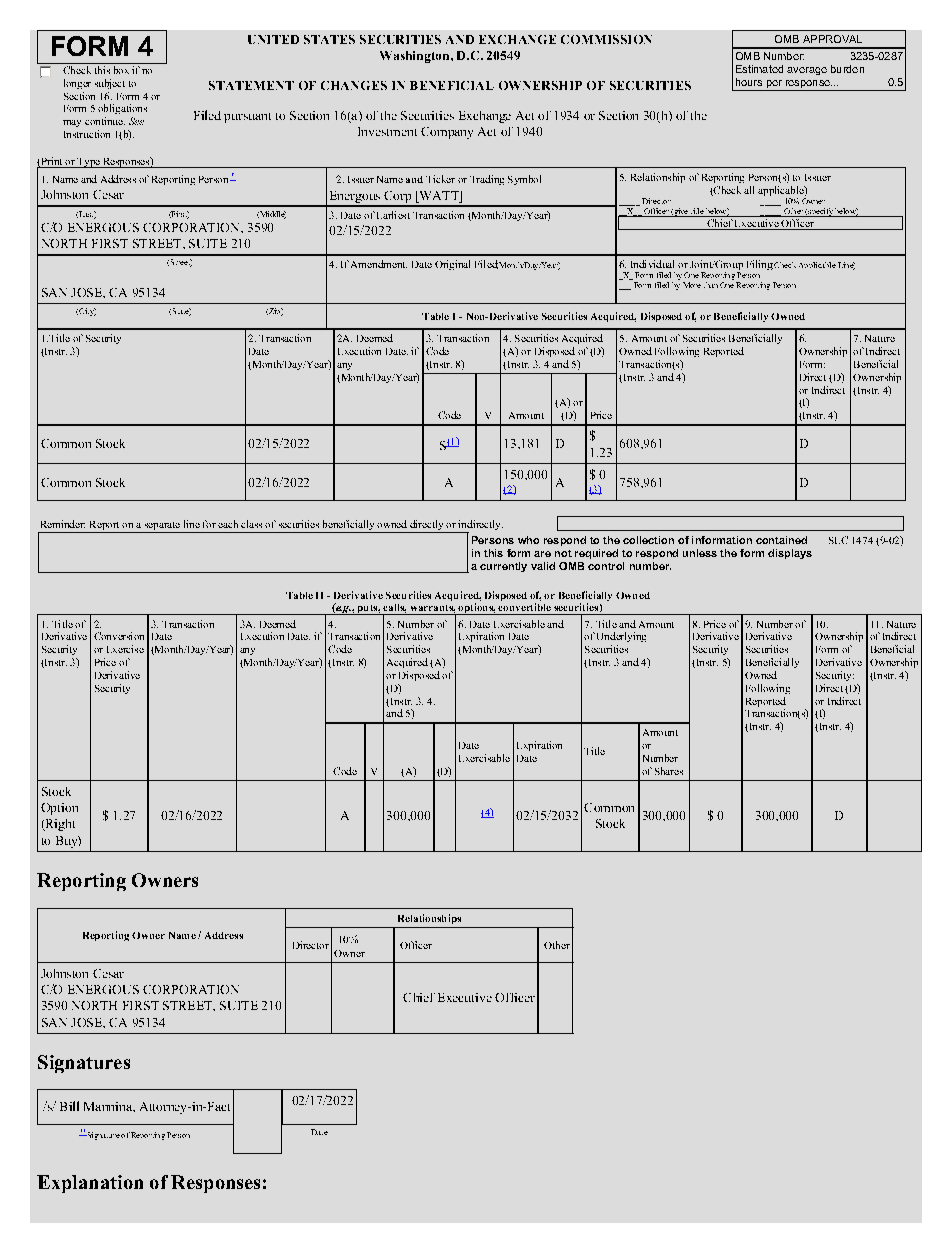 Image resolution: width=952 pixels, height=1233 pixels. What do you see at coordinates (90, 1184) in the page?
I see `Explanation` at bounding box center [90, 1184].
